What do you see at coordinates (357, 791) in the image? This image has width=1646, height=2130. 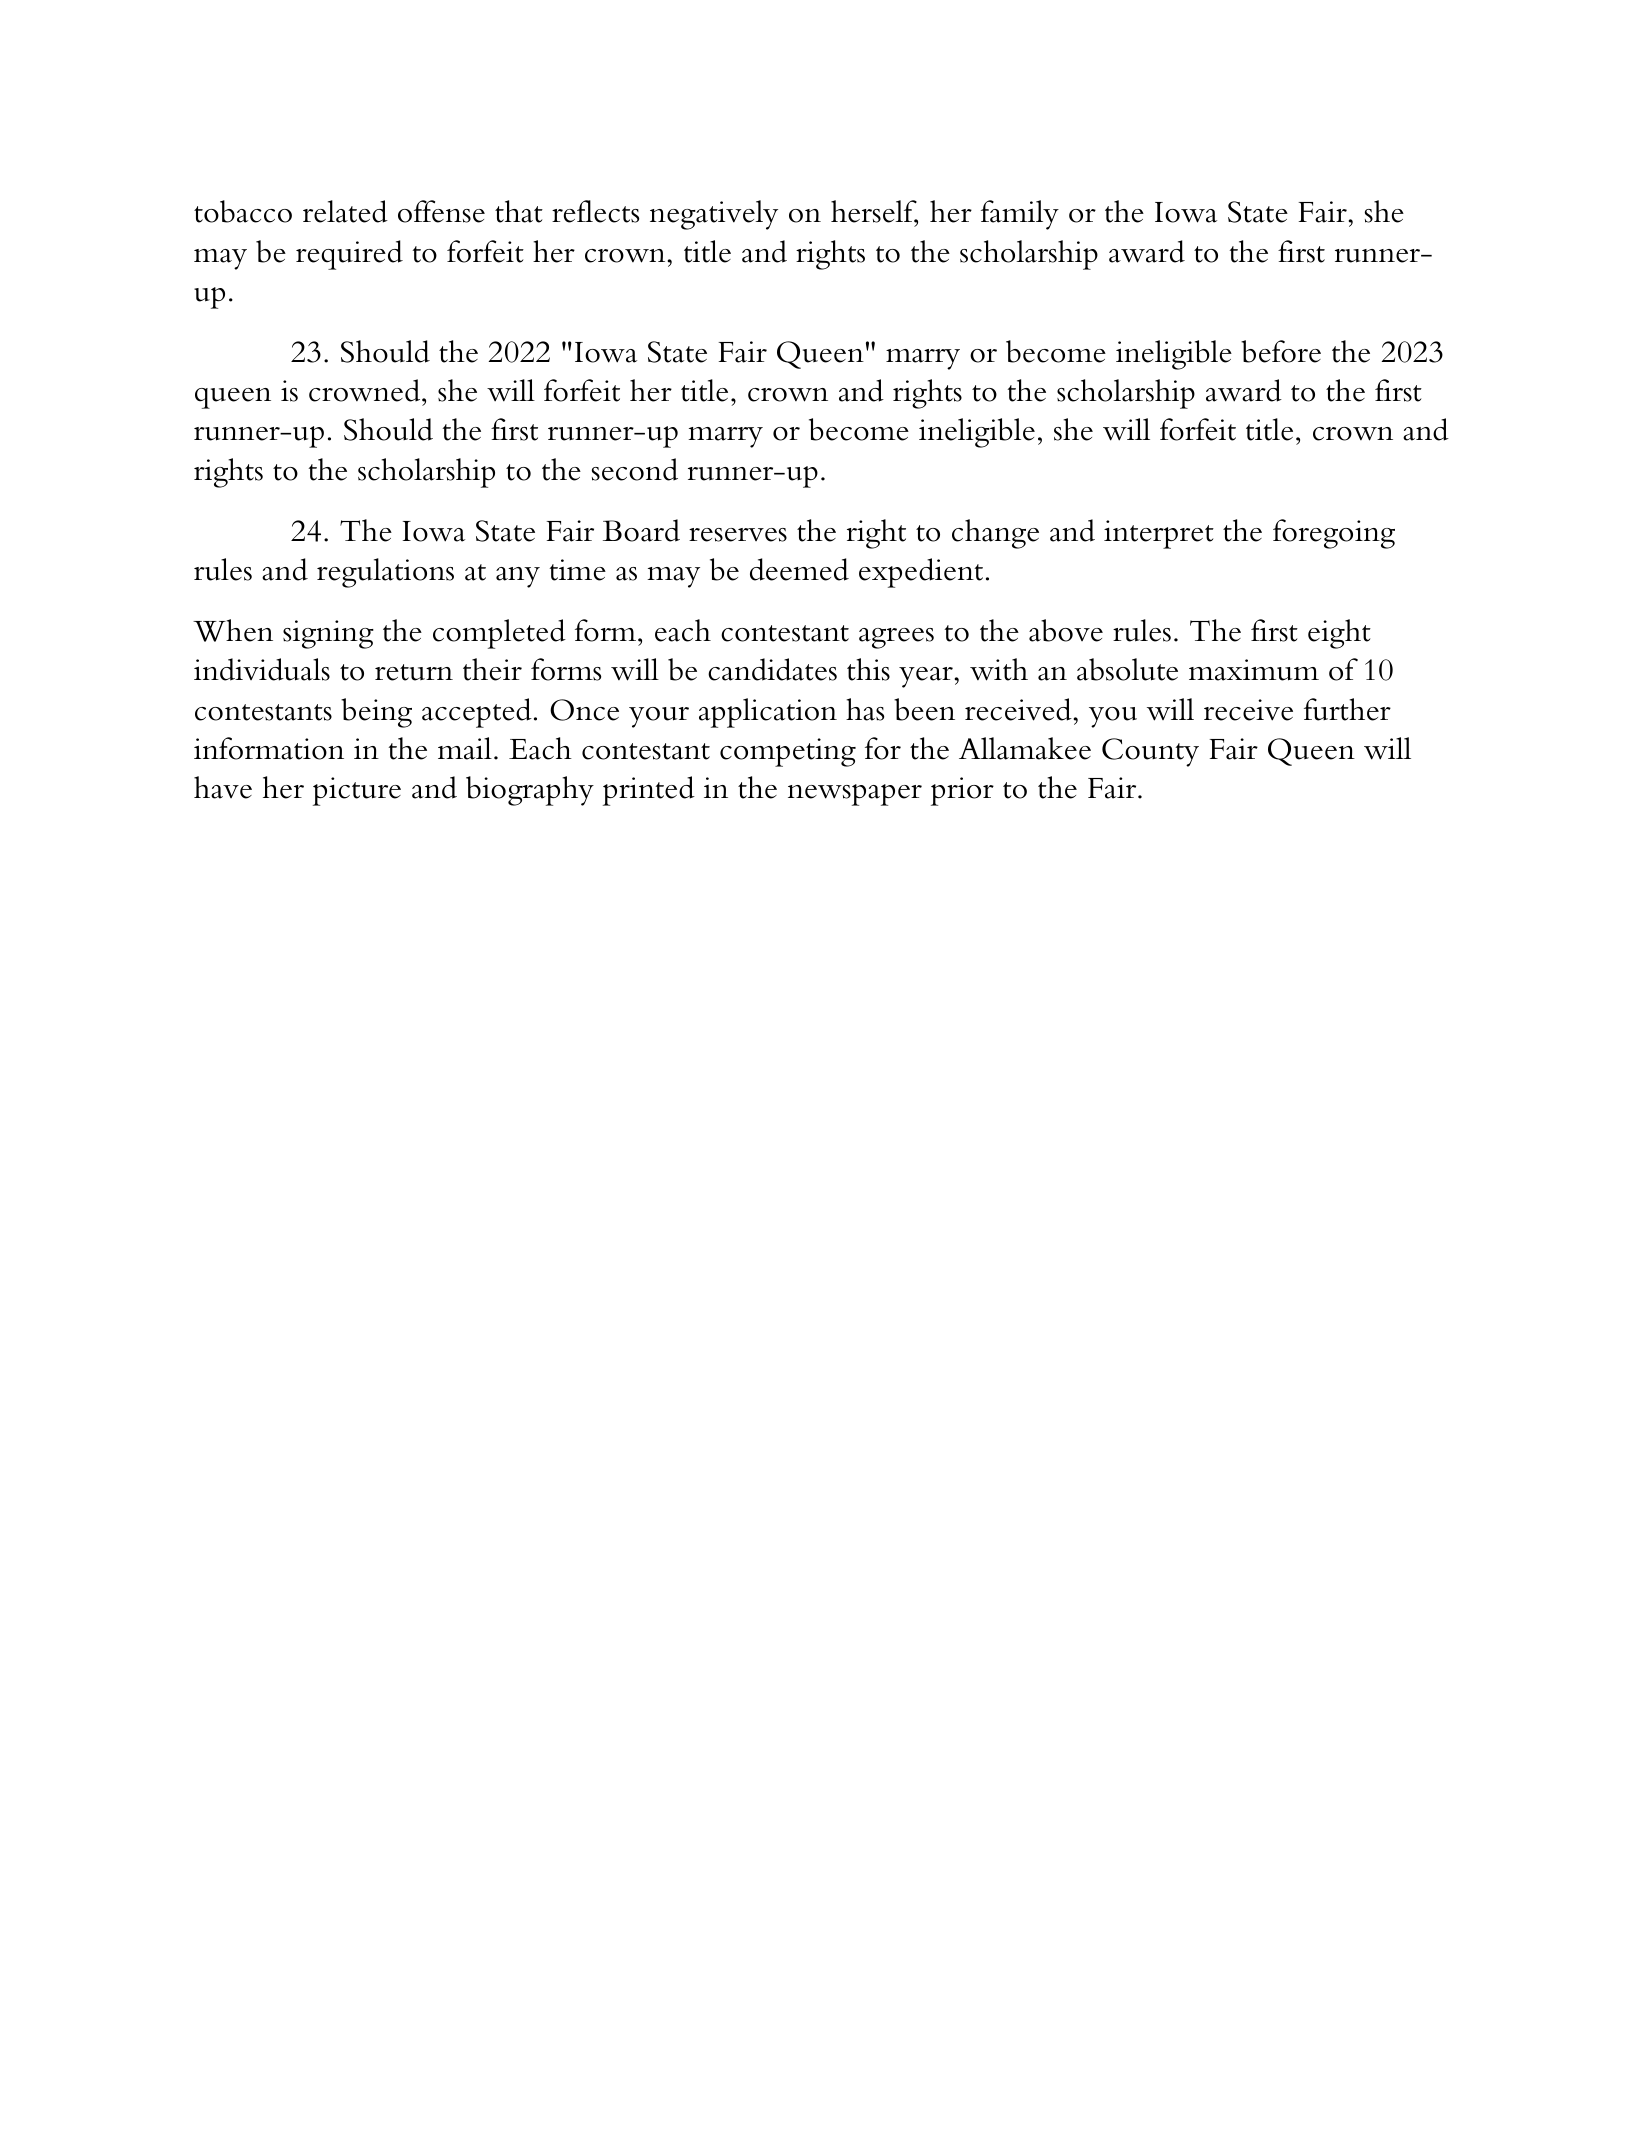 I see `picture` at bounding box center [357, 791].
